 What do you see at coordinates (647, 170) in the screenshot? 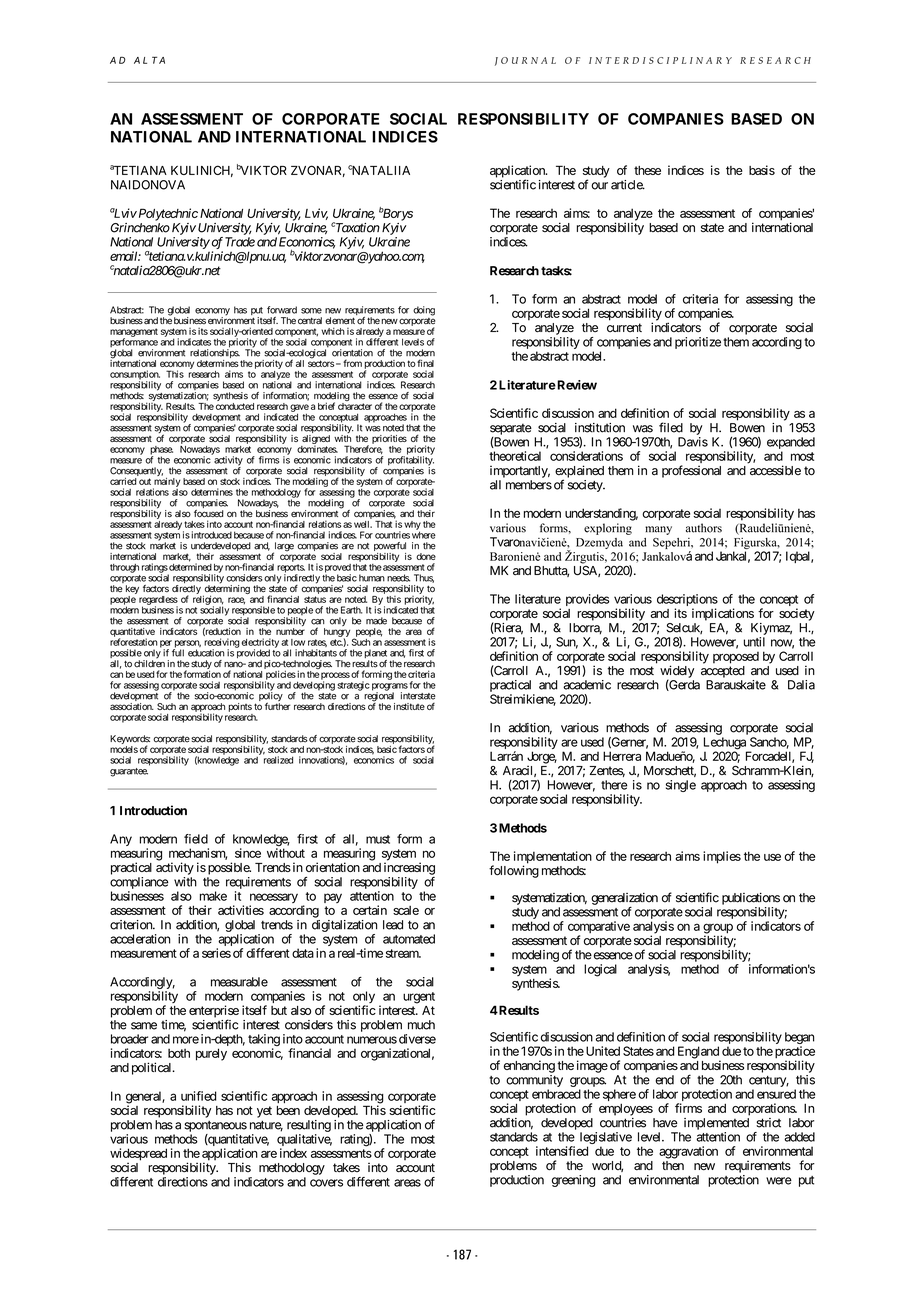
I see `these` at bounding box center [647, 170].
